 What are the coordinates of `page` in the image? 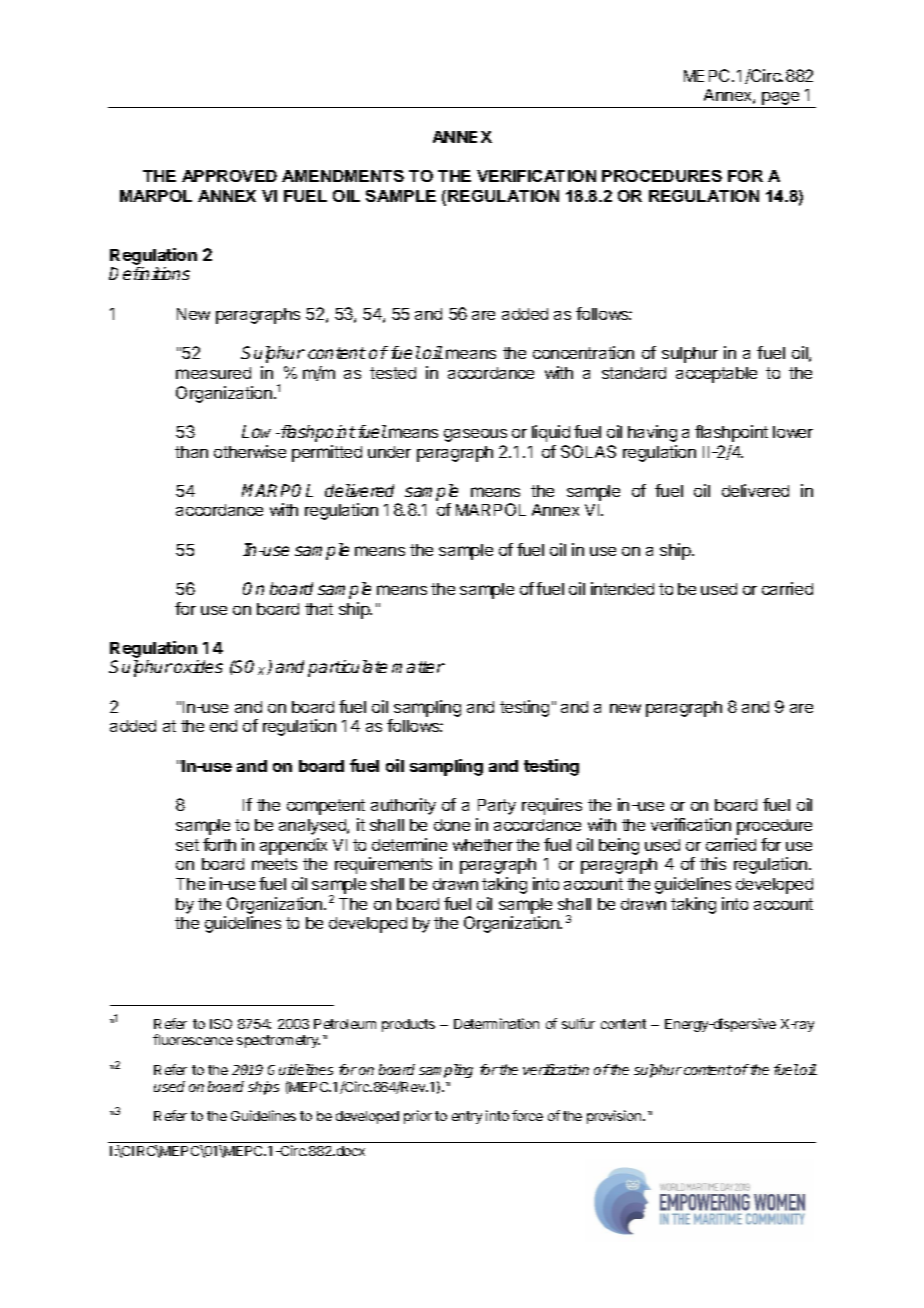 It's located at (780, 100).
